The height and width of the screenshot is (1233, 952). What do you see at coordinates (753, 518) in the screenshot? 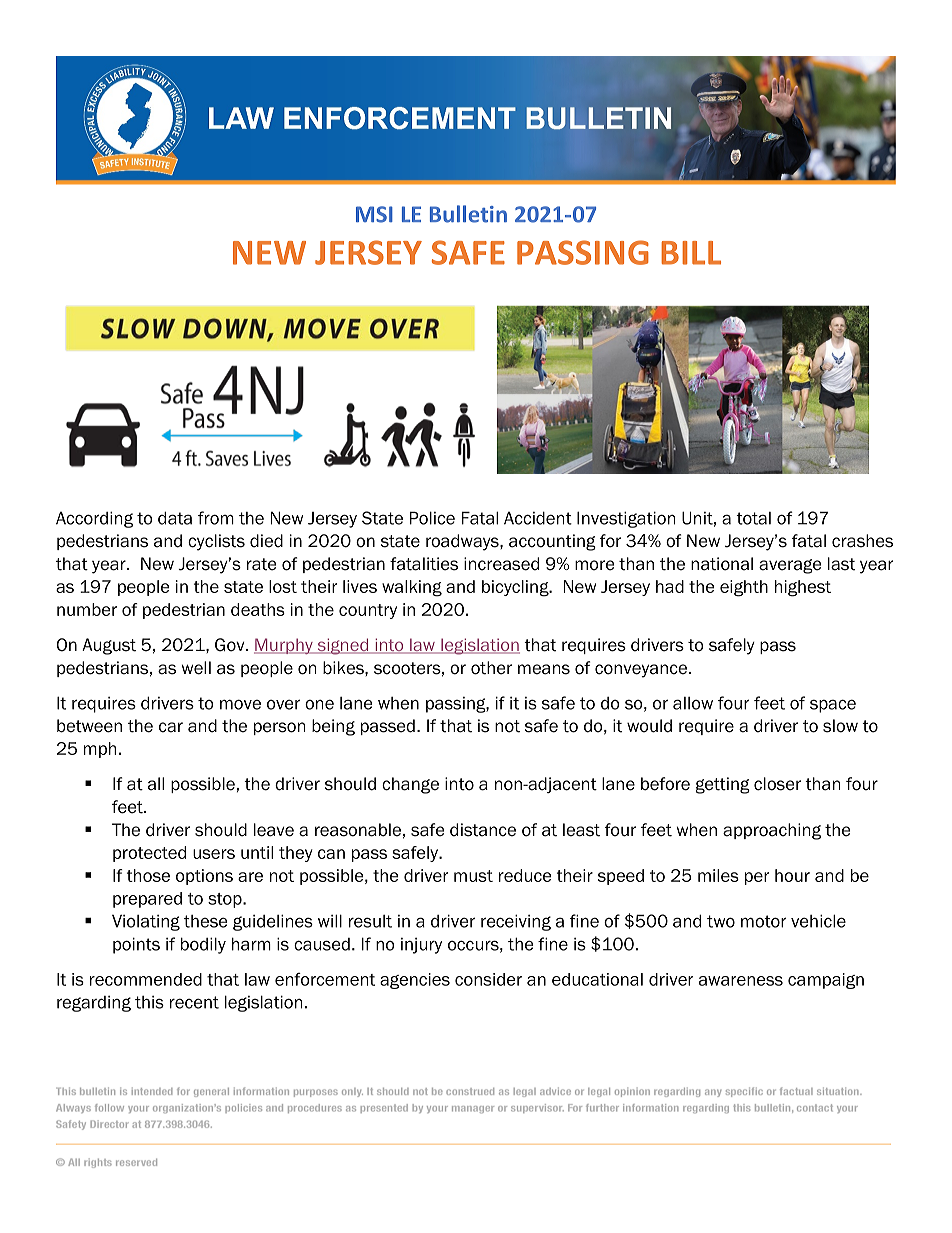
I see `total` at bounding box center [753, 518].
